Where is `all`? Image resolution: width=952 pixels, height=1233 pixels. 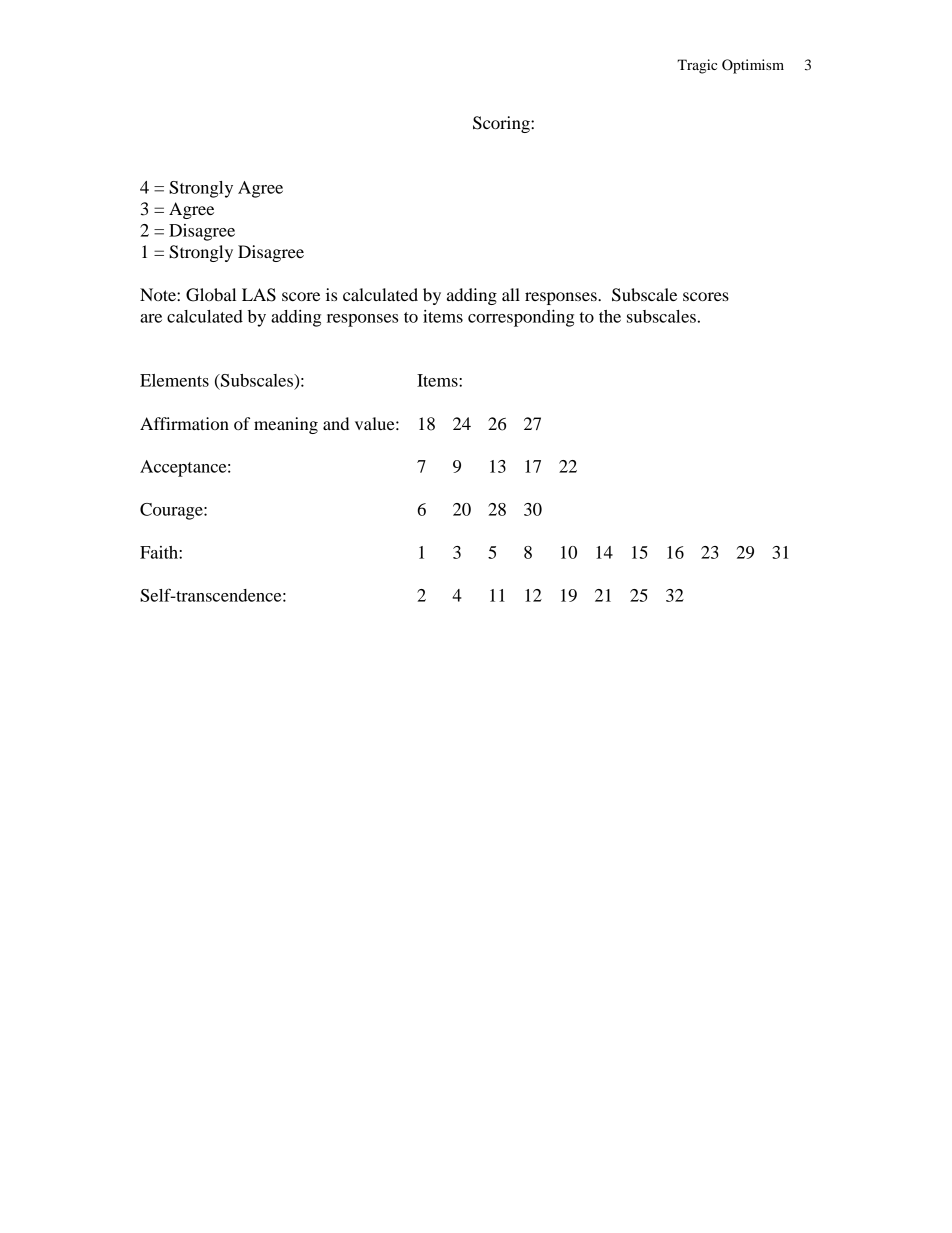 all is located at coordinates (511, 294).
